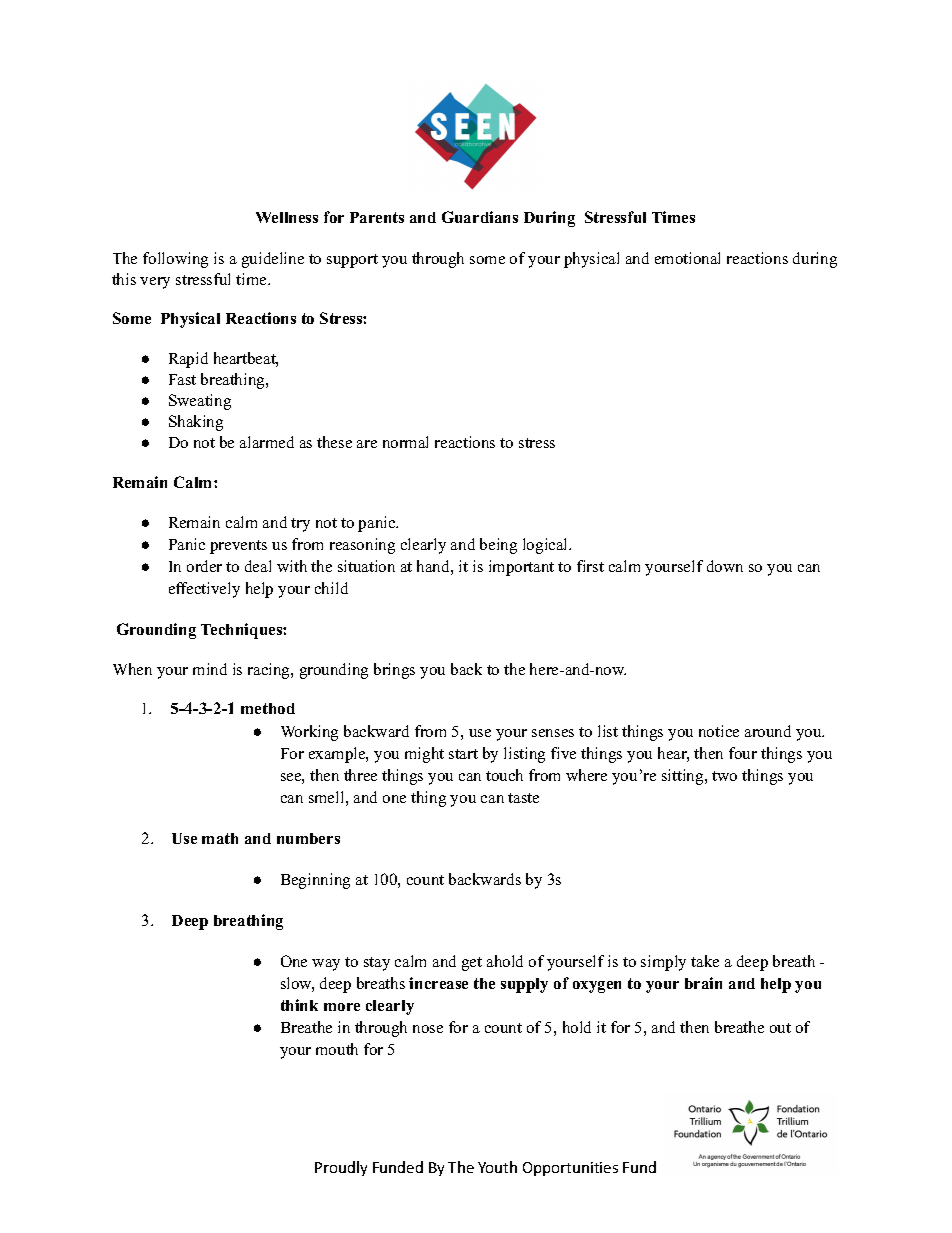  Describe the element at coordinates (570, 1169) in the screenshot. I see `Opportunities` at that location.
